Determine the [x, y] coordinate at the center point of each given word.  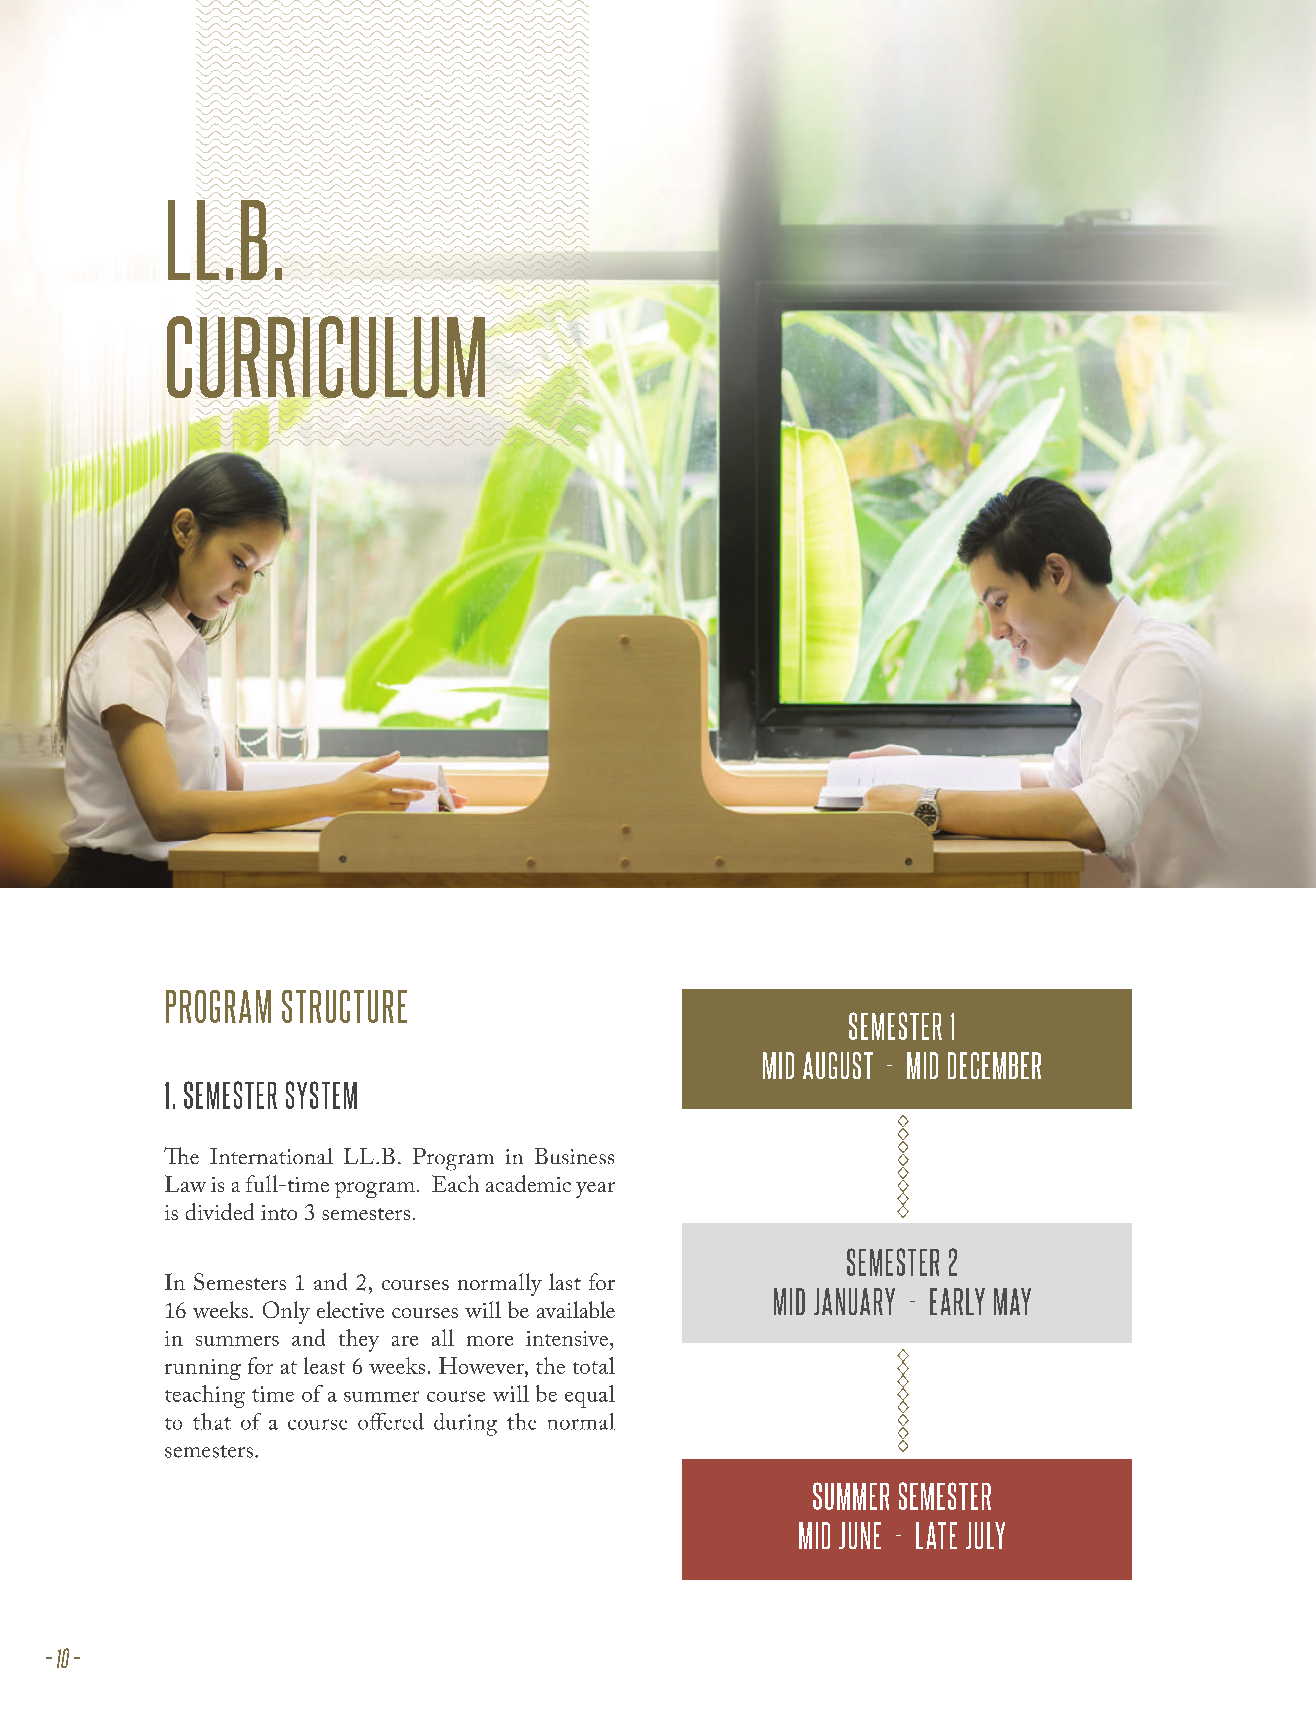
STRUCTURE [344, 1006]
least [324, 1365]
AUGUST [838, 1065]
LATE [936, 1535]
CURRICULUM [327, 358]
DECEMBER [994, 1065]
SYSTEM [321, 1095]
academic [528, 1183]
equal [590, 1396]
